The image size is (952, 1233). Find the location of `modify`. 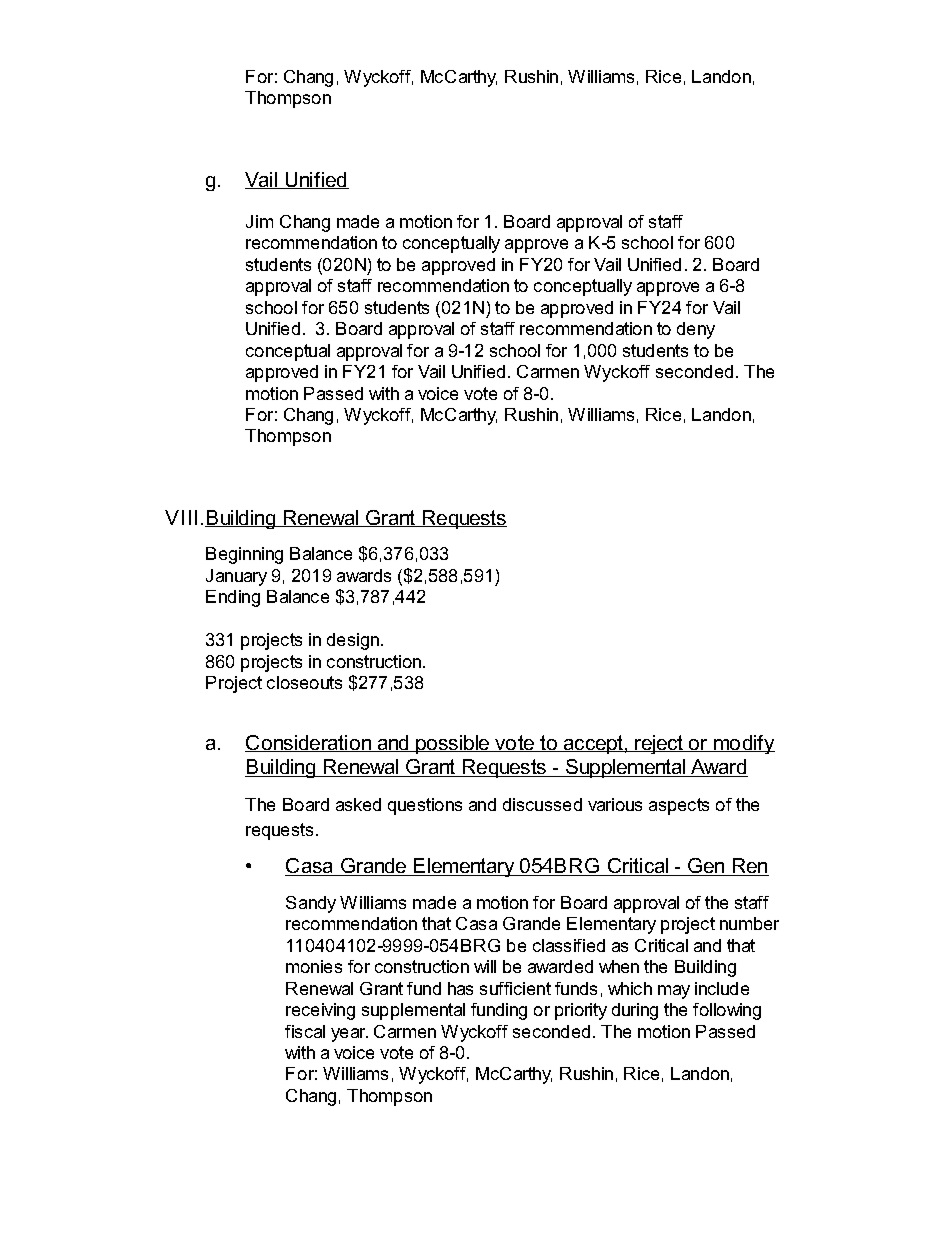

modify is located at coordinates (743, 744).
